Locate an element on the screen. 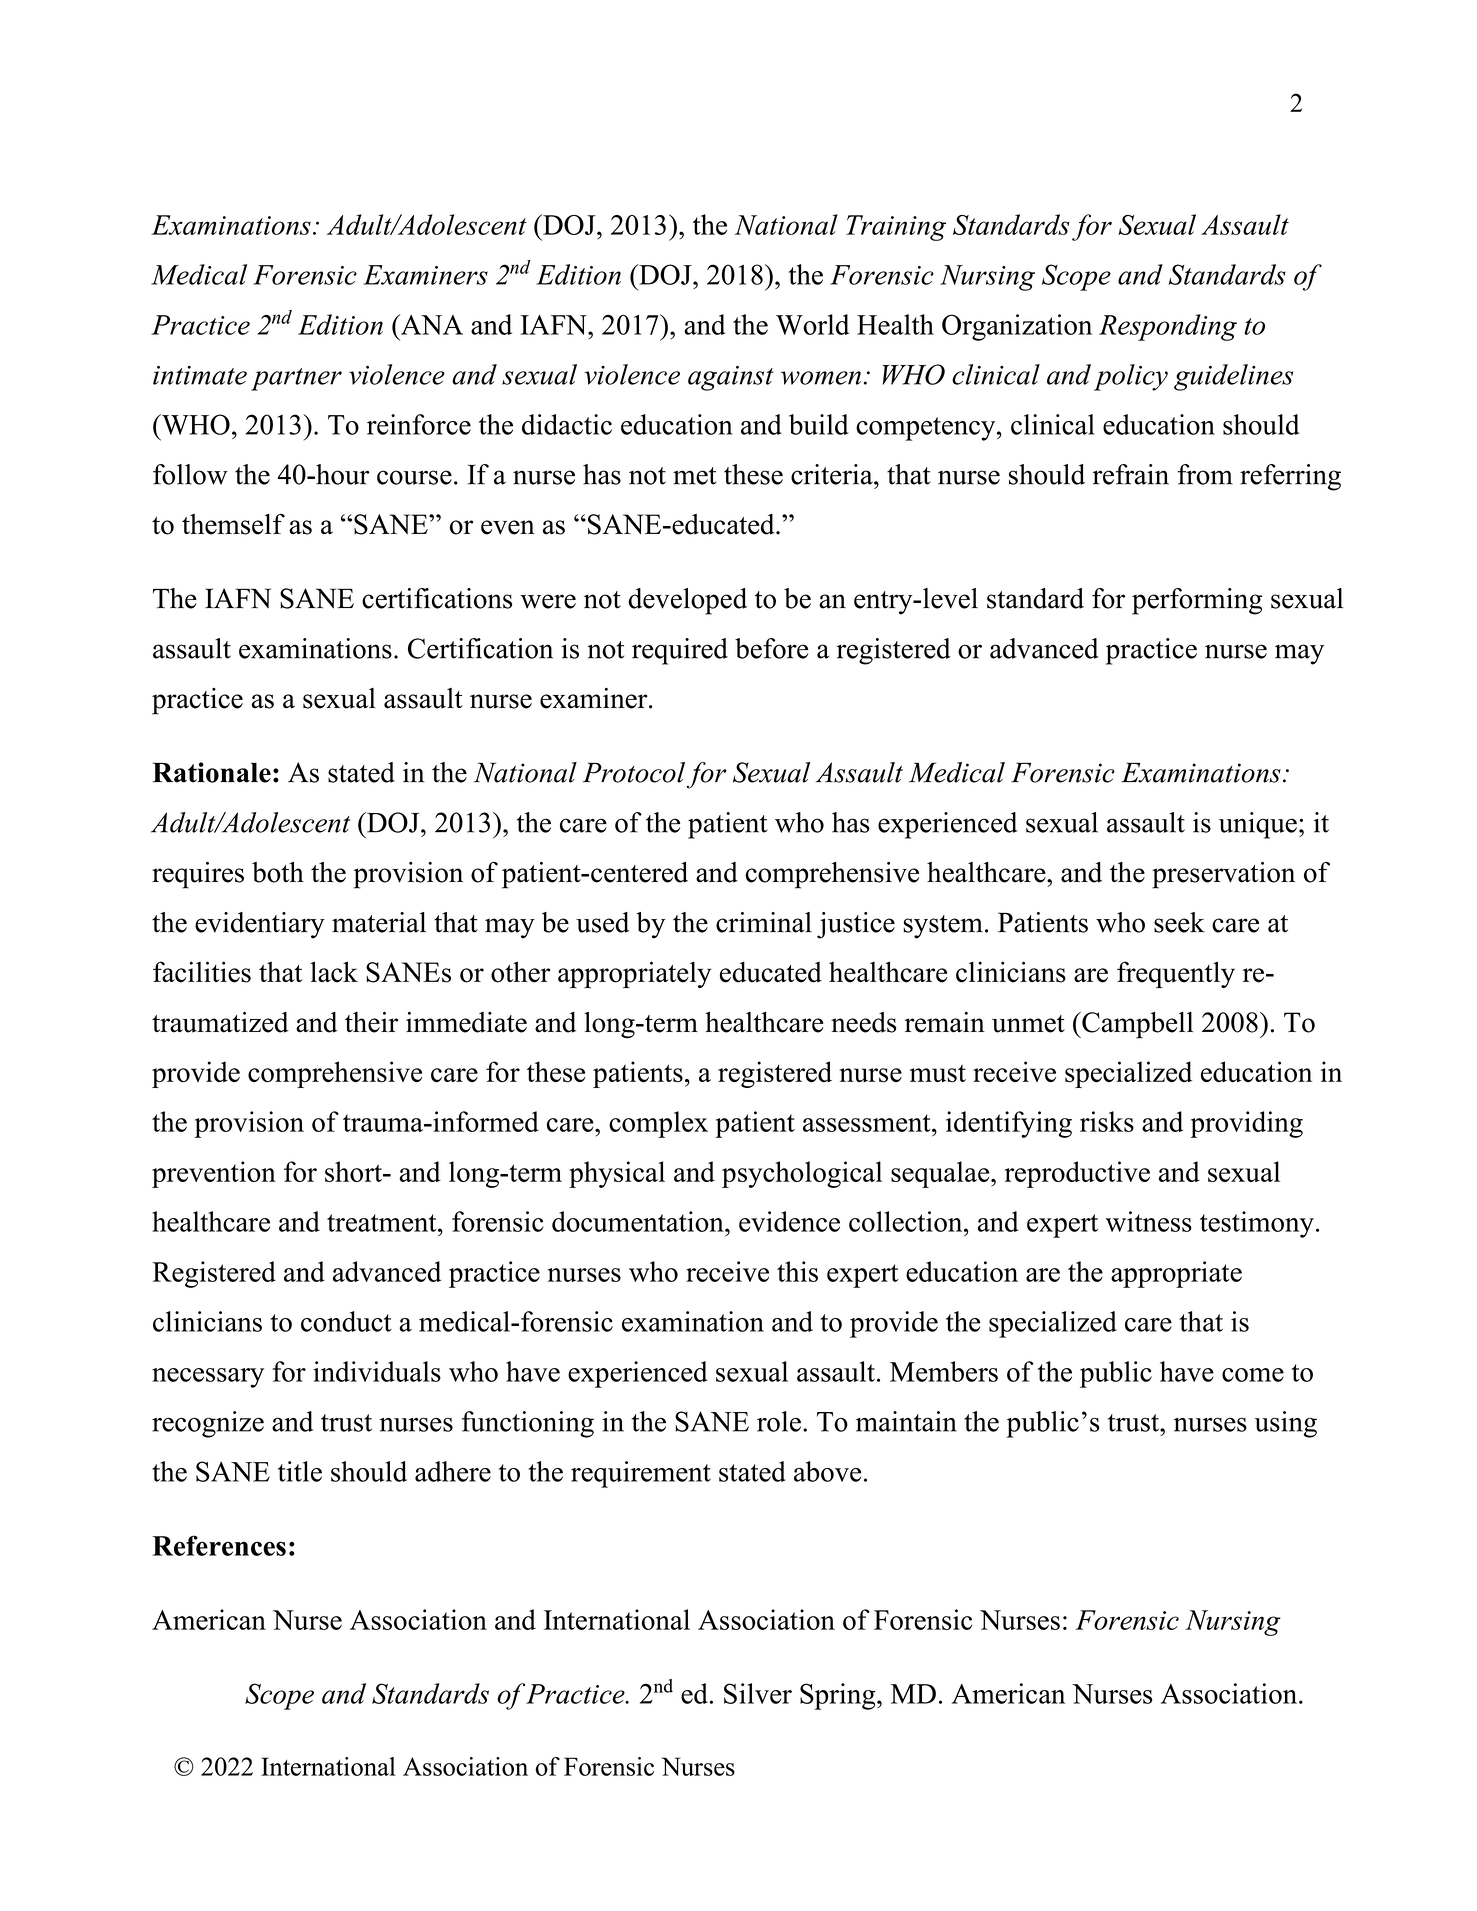  themself is located at coordinates (233, 524).
